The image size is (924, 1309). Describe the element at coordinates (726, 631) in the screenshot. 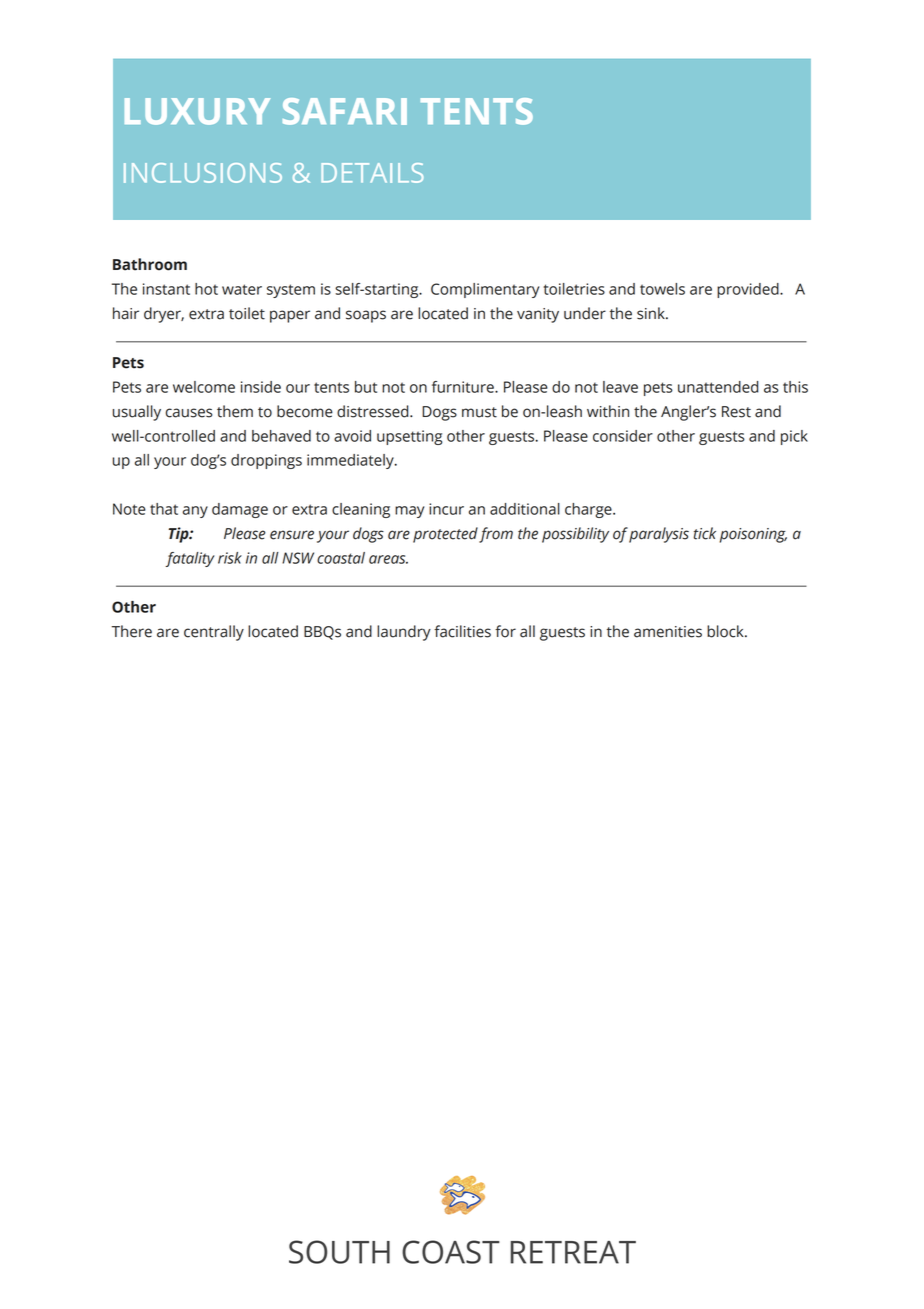

I see `block` at that location.
